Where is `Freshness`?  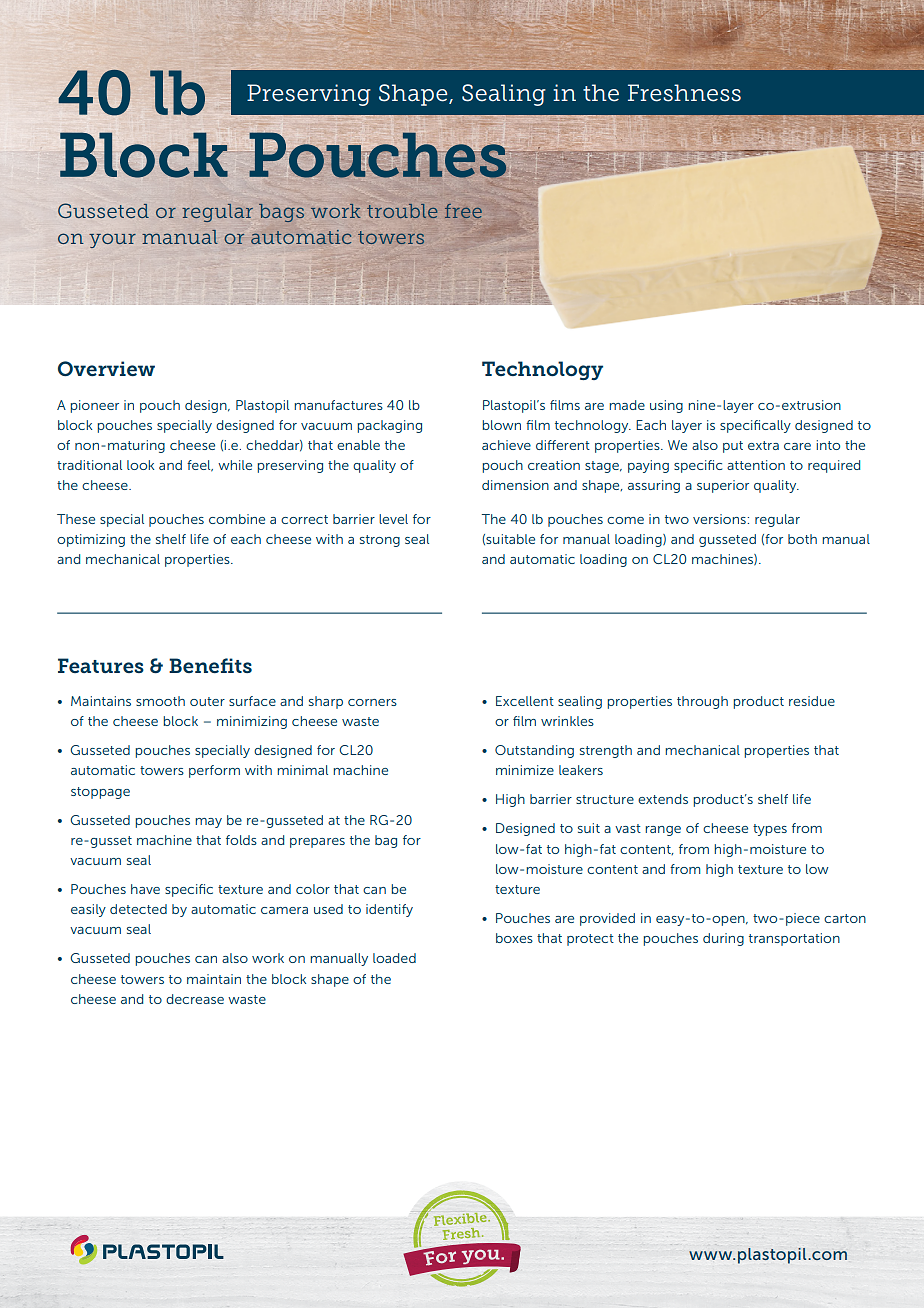 Freshness is located at coordinates (684, 93).
